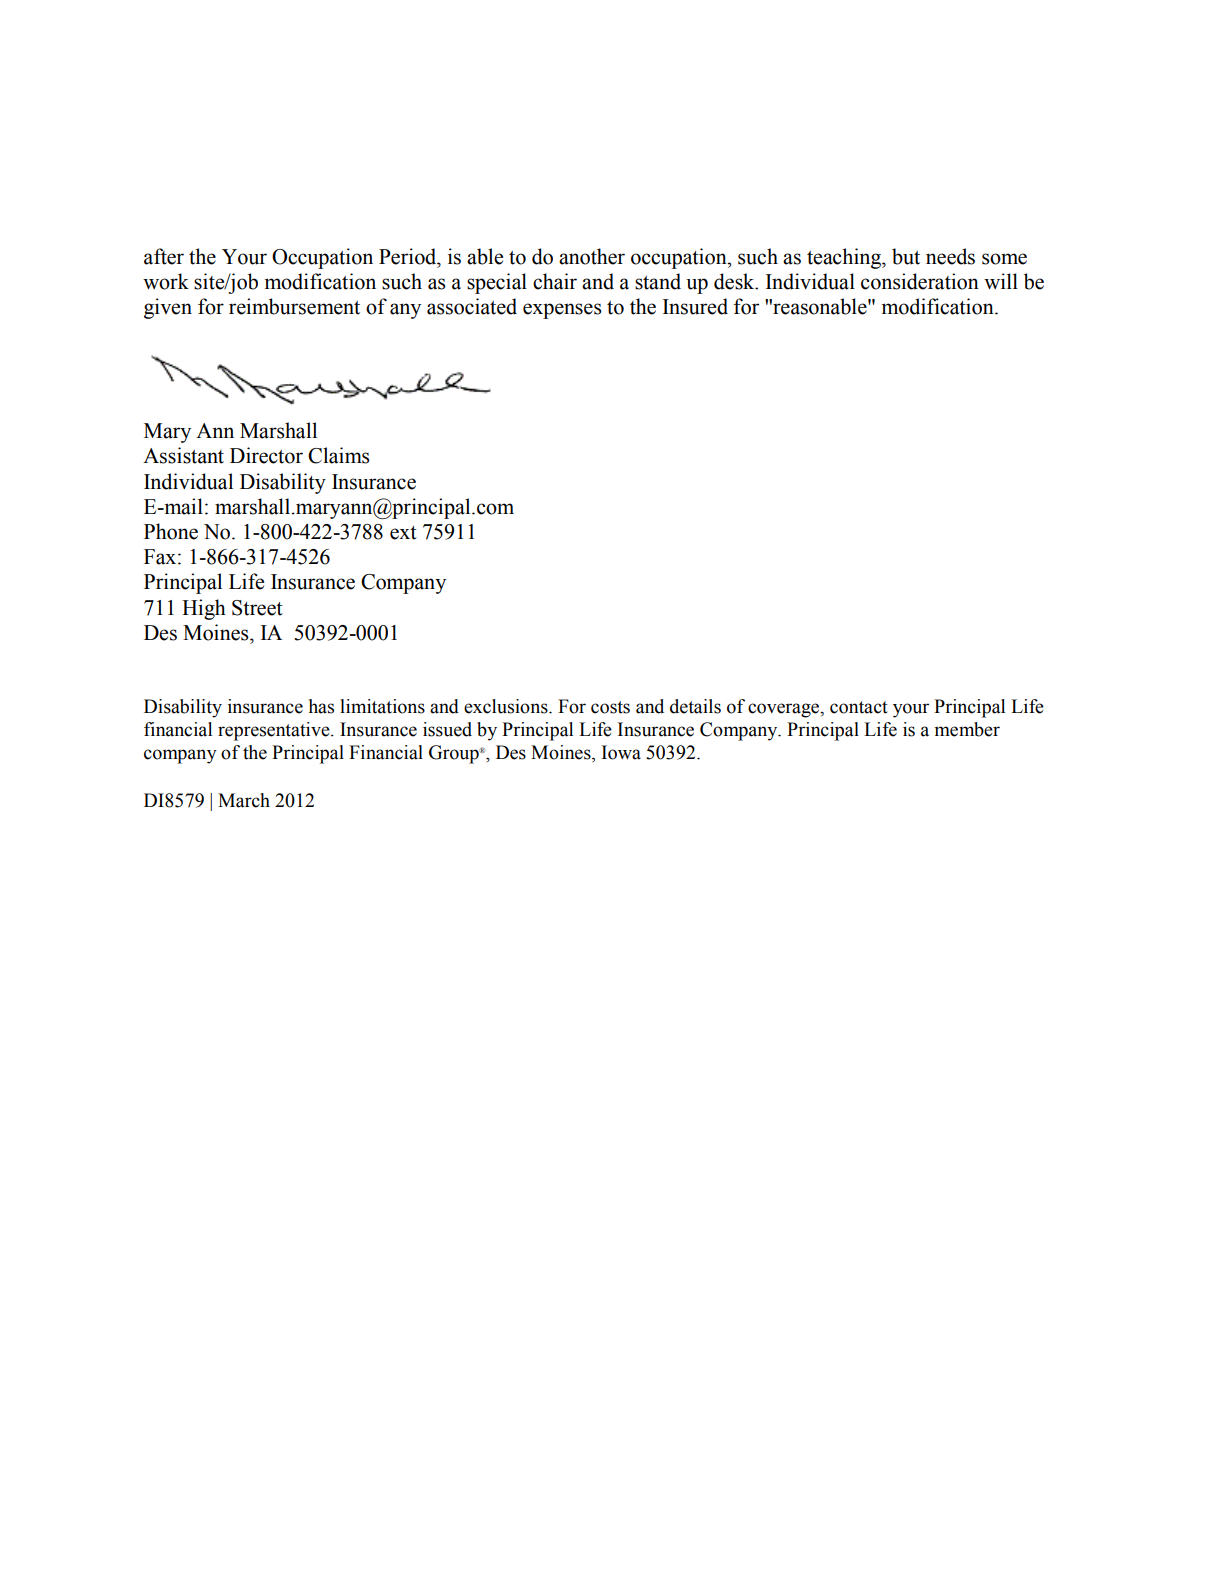  I want to click on Claims, so click(339, 455).
